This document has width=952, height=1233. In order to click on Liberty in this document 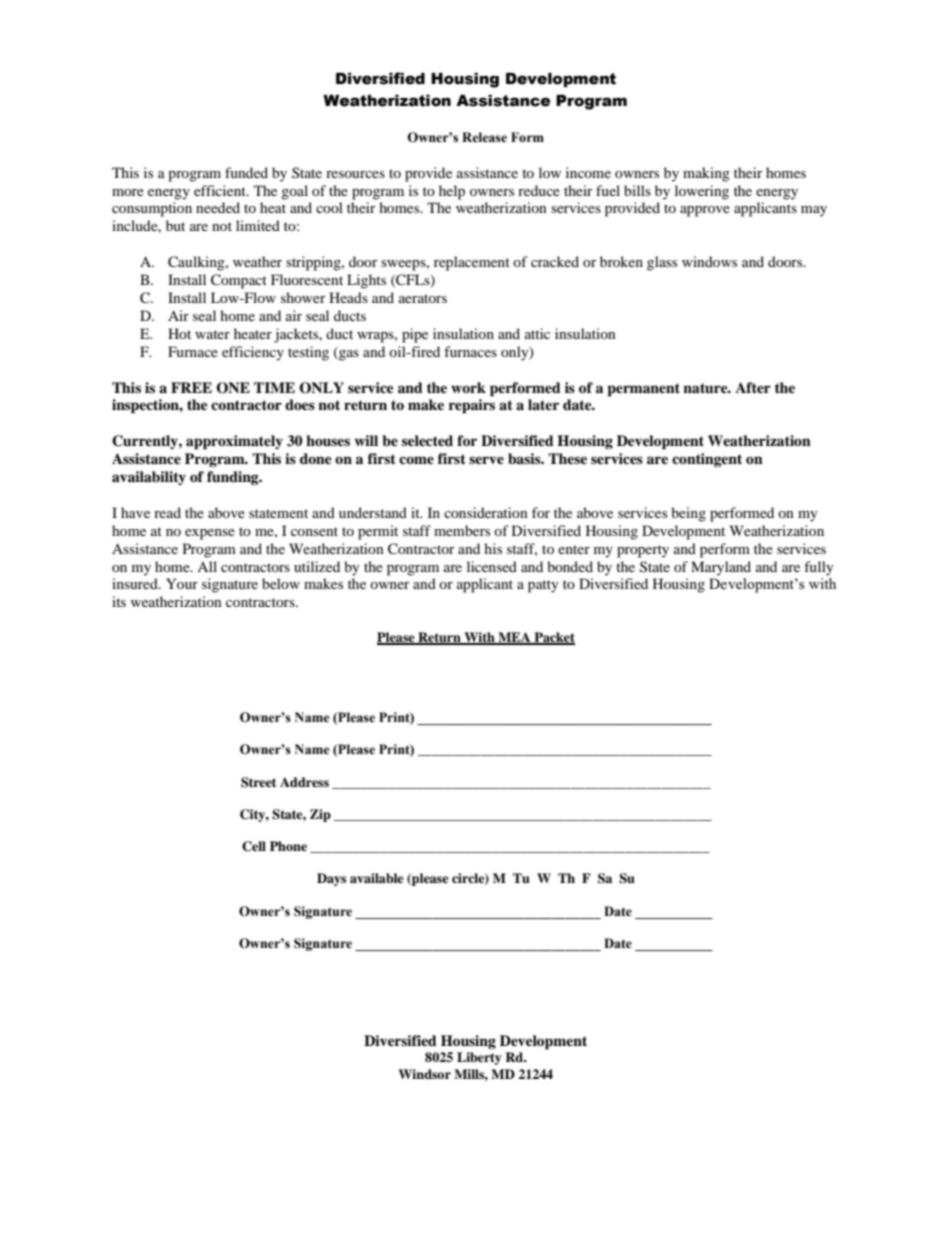, I will do `click(479, 1058)`.
